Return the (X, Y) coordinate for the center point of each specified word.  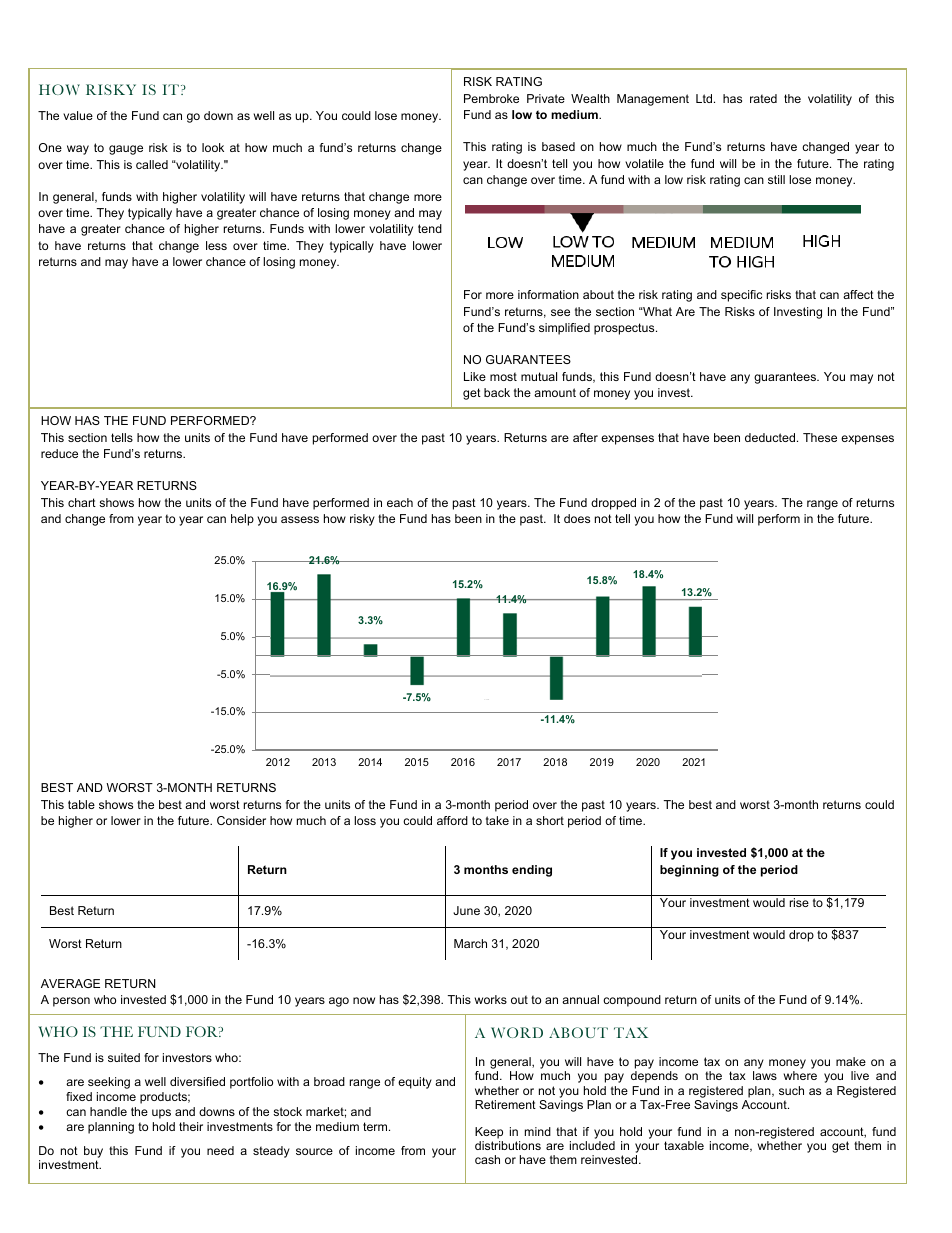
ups (161, 1114)
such (791, 1090)
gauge (126, 150)
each (400, 502)
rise (799, 902)
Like (475, 376)
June (466, 910)
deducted (771, 437)
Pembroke (491, 98)
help (242, 520)
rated (763, 98)
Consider (241, 820)
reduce (59, 453)
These (820, 437)
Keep (489, 1133)
